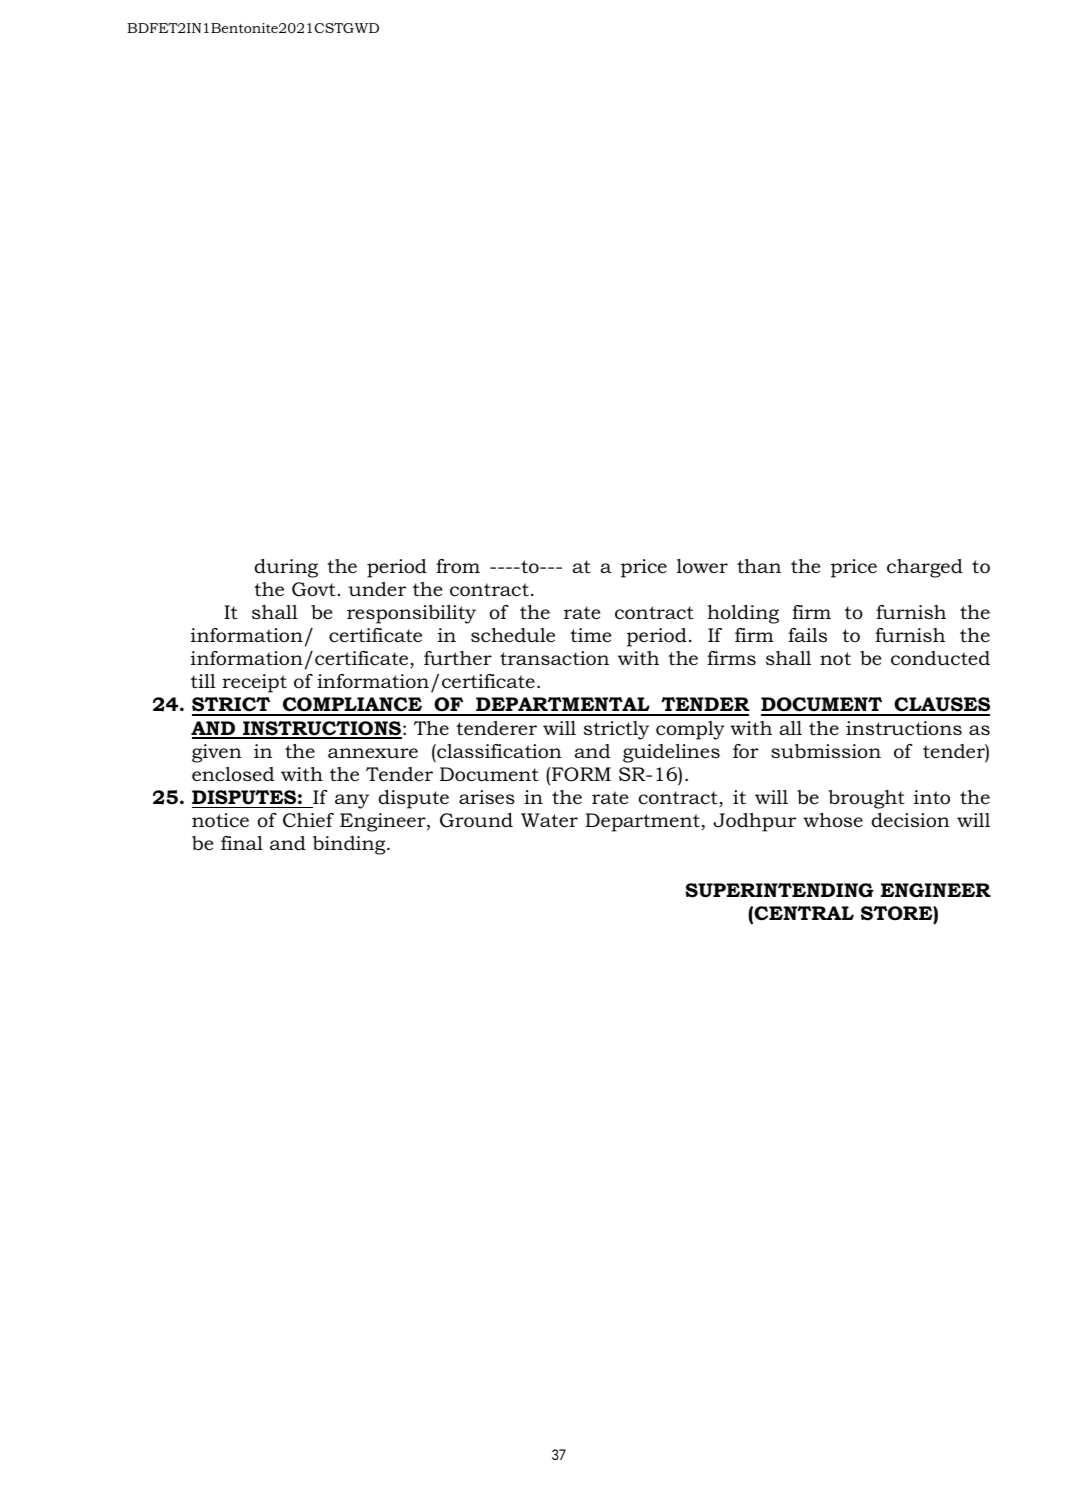  I want to click on CLAUSES, so click(941, 706).
